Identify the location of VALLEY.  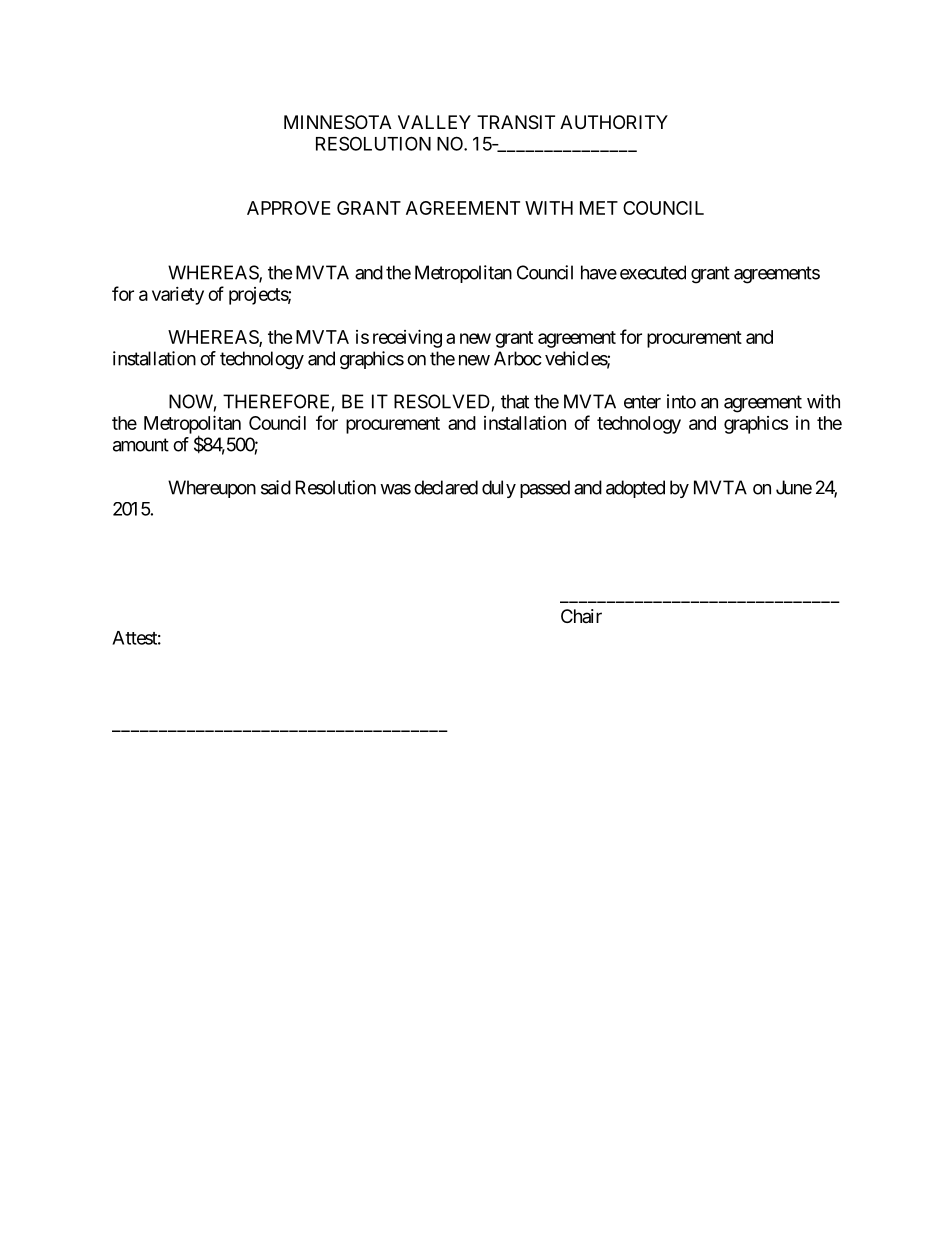
(434, 122).
